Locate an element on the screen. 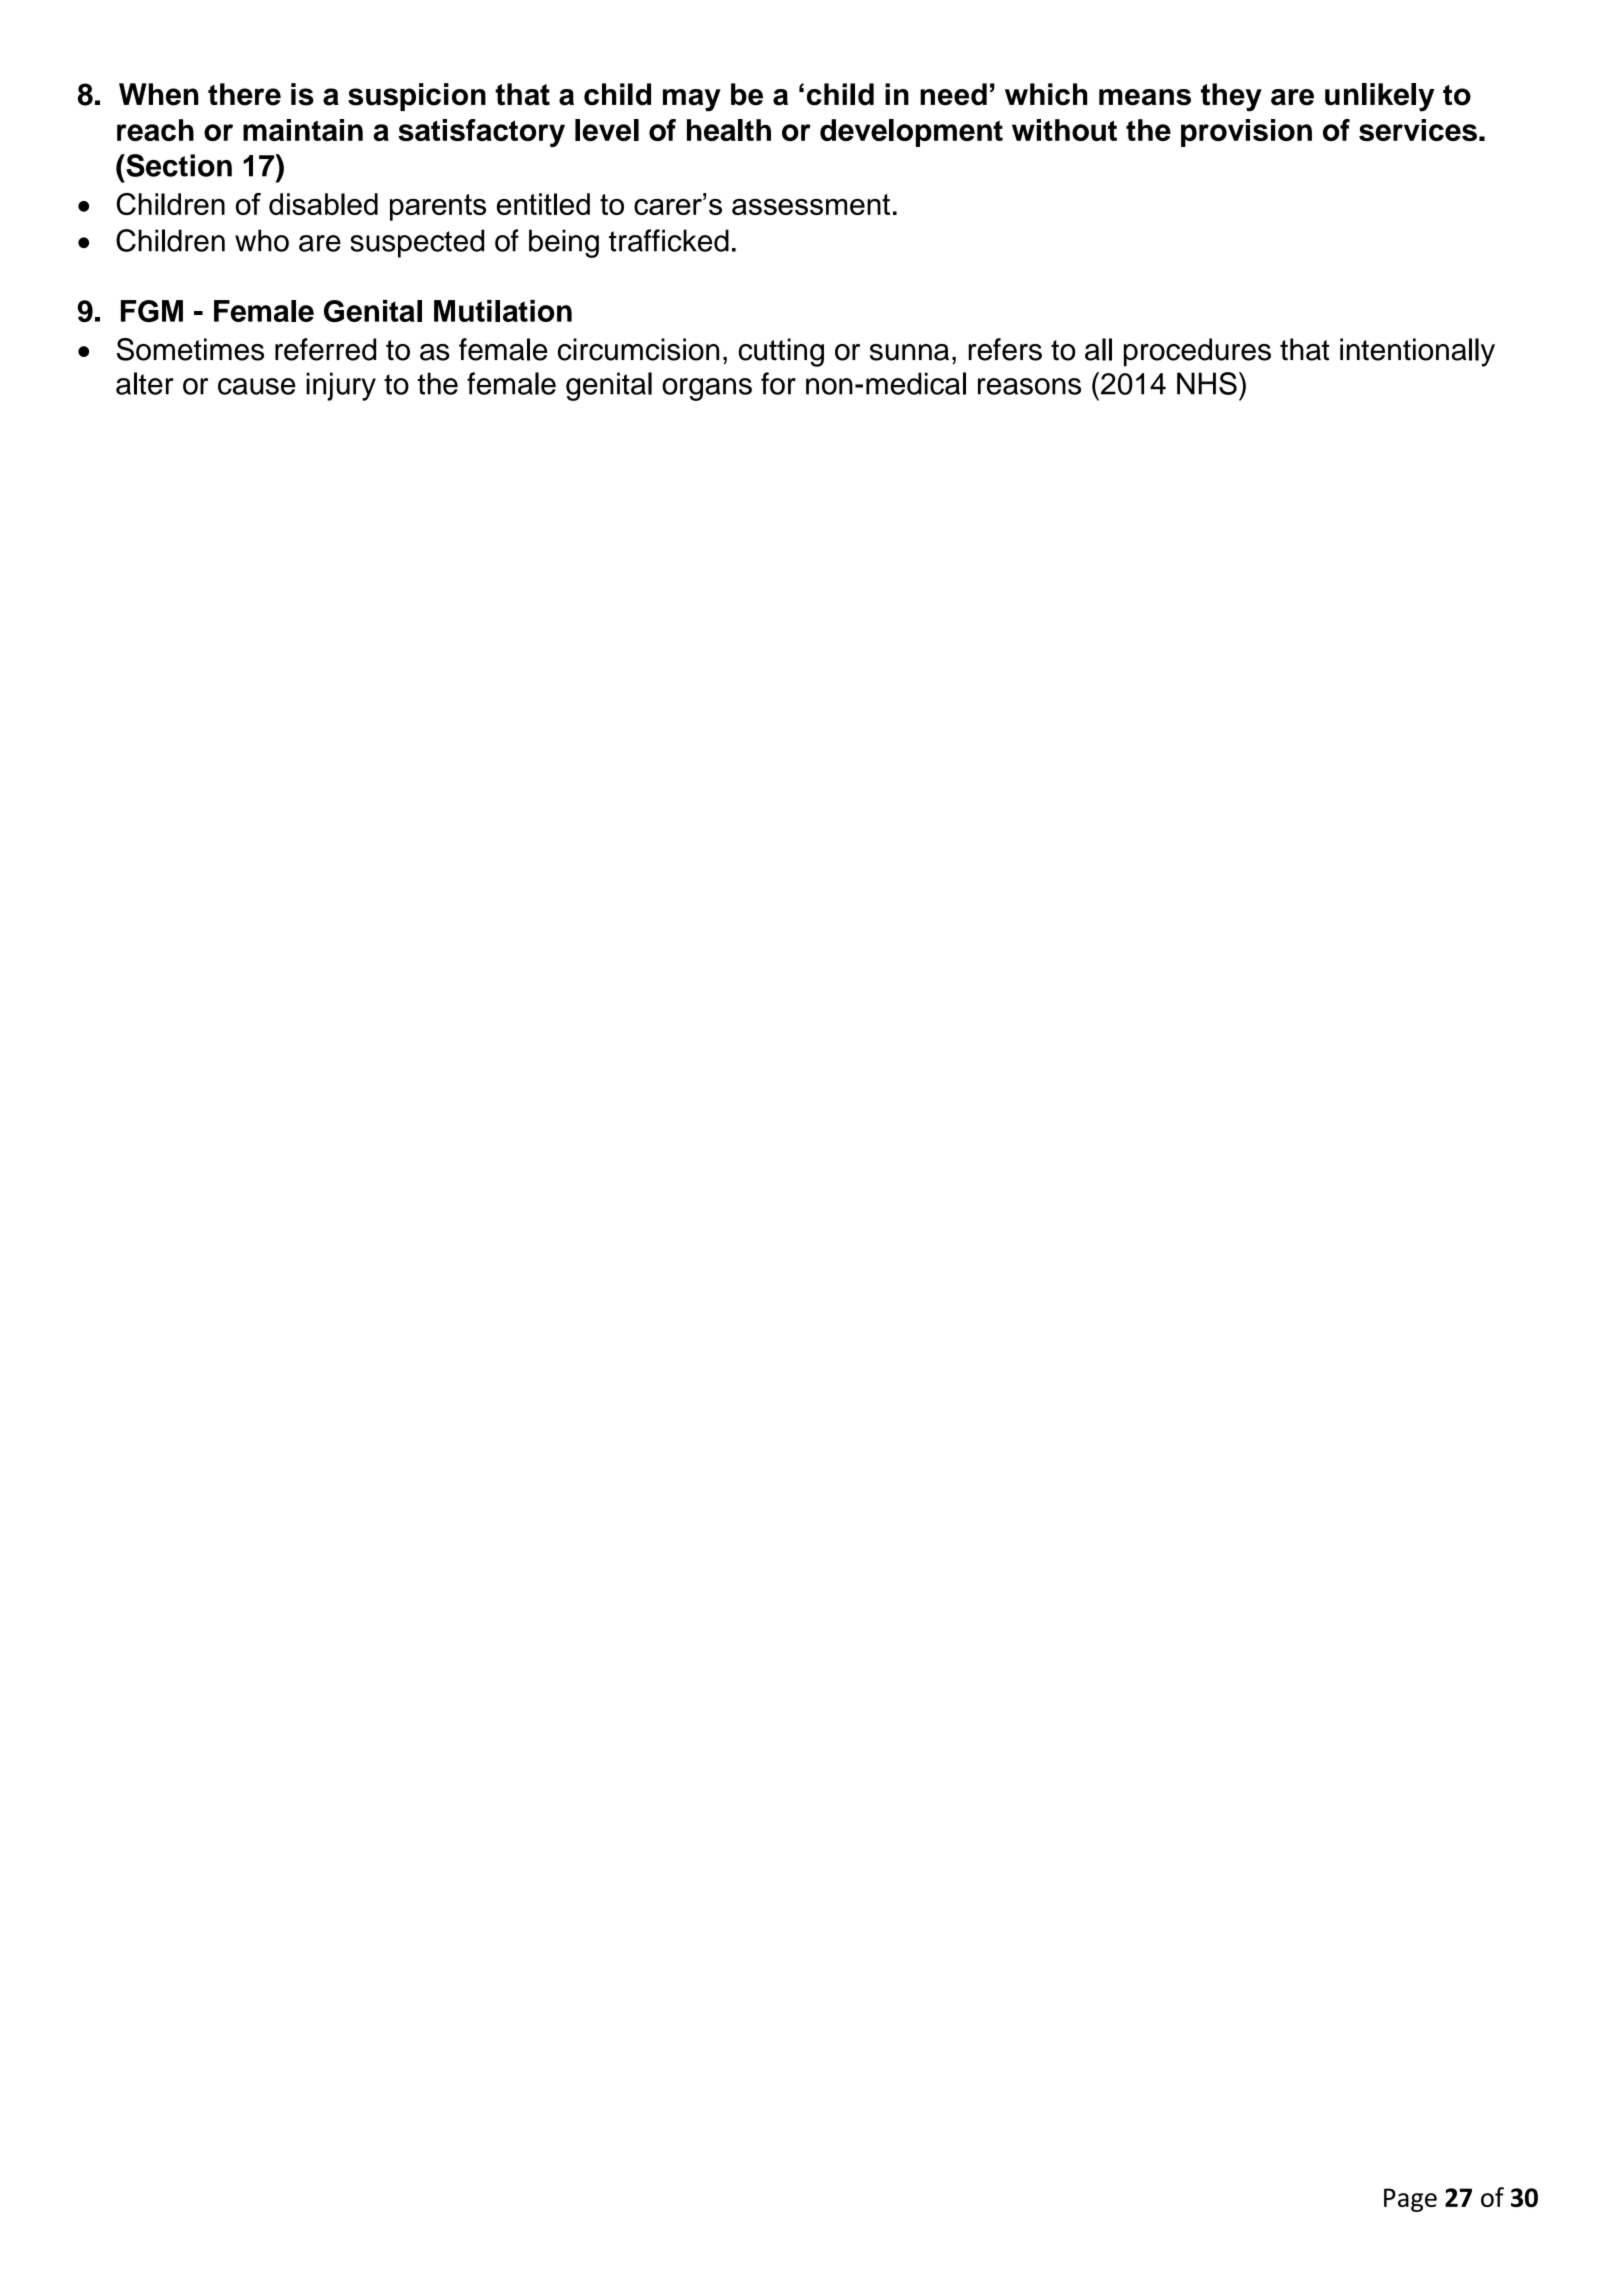 This screenshot has height=2286, width=1616. provision is located at coordinates (1246, 133).
